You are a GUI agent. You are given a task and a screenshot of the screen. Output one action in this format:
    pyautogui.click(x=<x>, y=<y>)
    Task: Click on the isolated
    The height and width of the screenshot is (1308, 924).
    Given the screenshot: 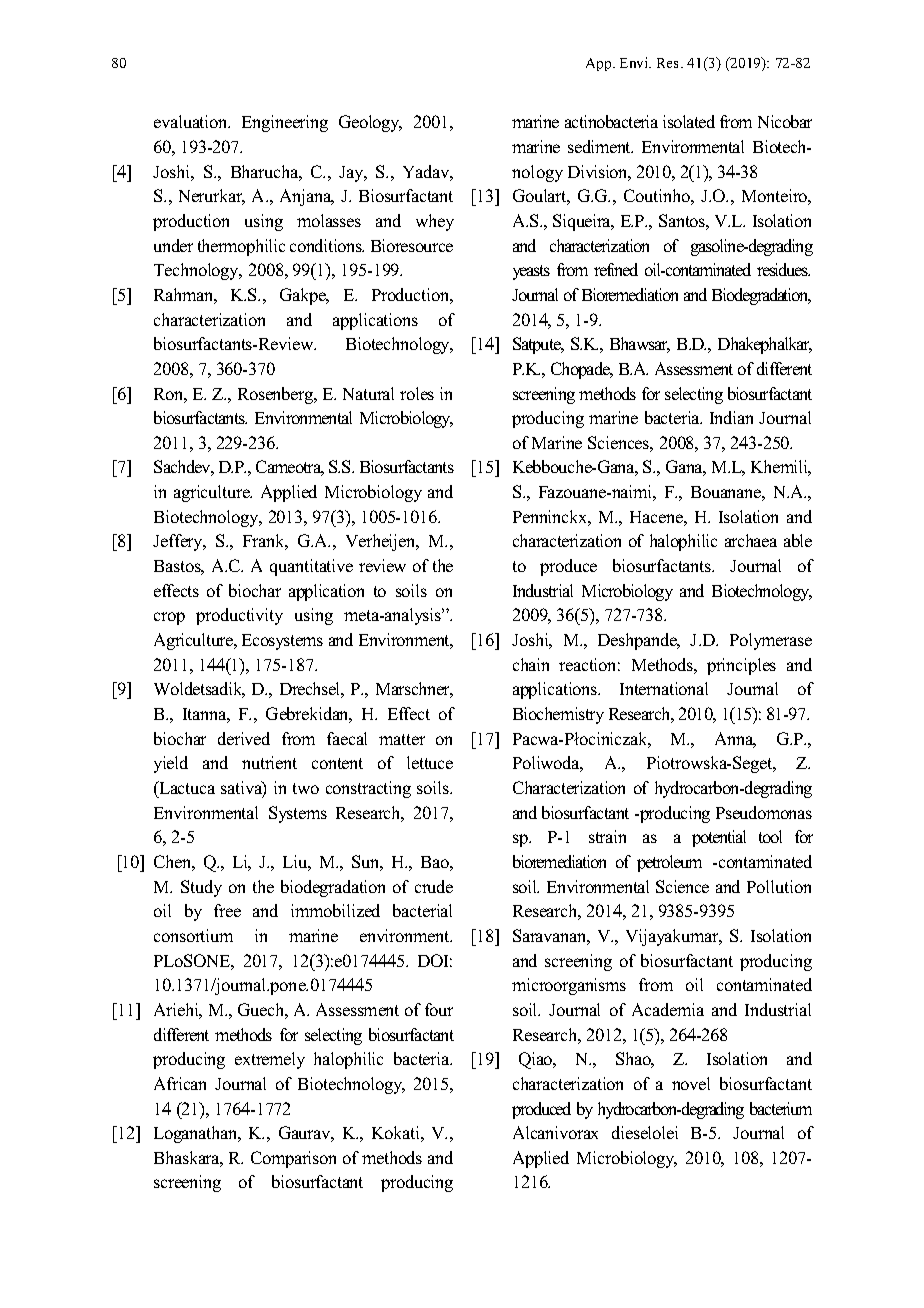 What is the action you would take?
    pyautogui.click(x=689, y=121)
